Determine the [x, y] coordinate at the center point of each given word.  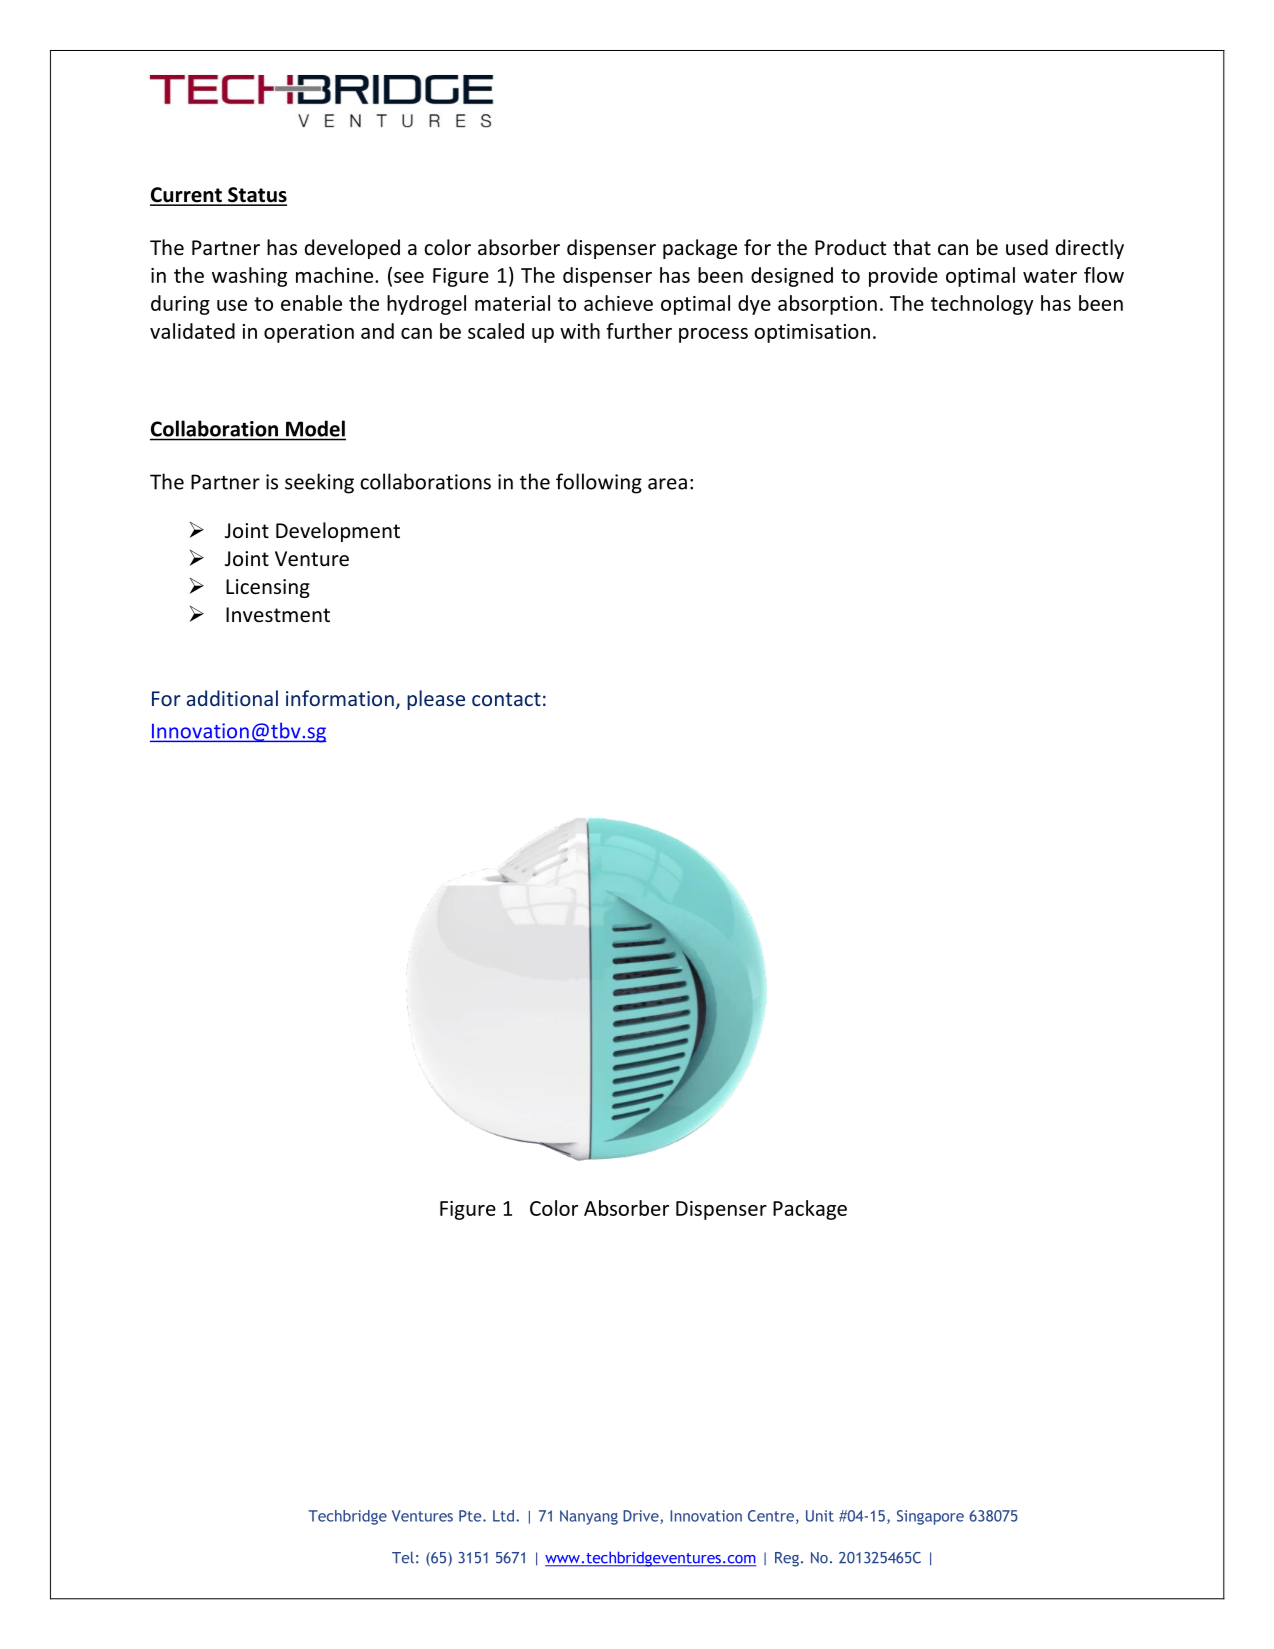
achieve [618, 303]
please [436, 700]
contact [506, 699]
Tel [403, 1557]
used [1027, 247]
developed [352, 249]
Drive [642, 1517]
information [340, 698]
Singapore [930, 1517]
